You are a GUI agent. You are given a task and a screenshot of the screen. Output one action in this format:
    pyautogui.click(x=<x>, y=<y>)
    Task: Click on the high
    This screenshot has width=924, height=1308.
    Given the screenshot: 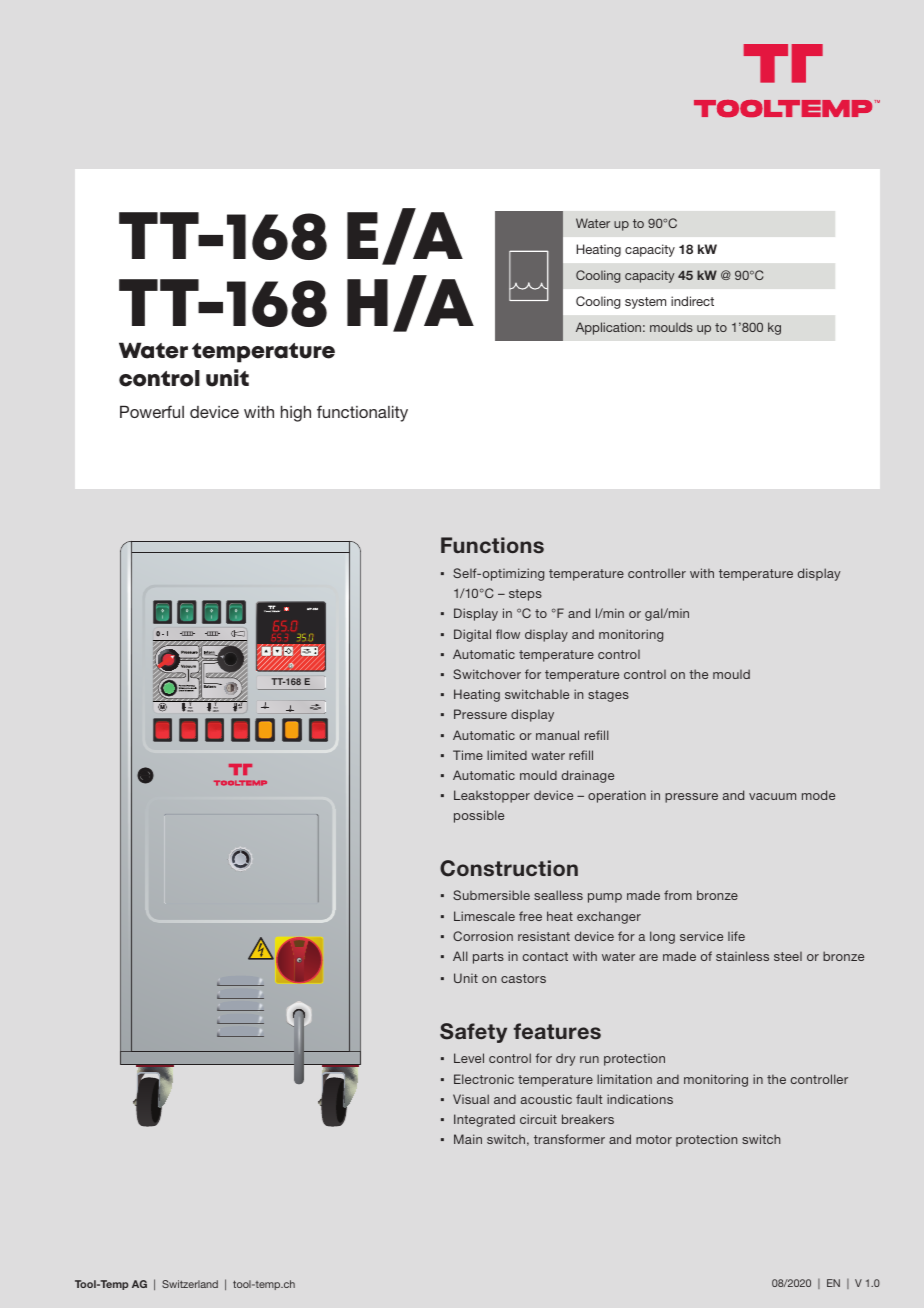 What is the action you would take?
    pyautogui.click(x=296, y=414)
